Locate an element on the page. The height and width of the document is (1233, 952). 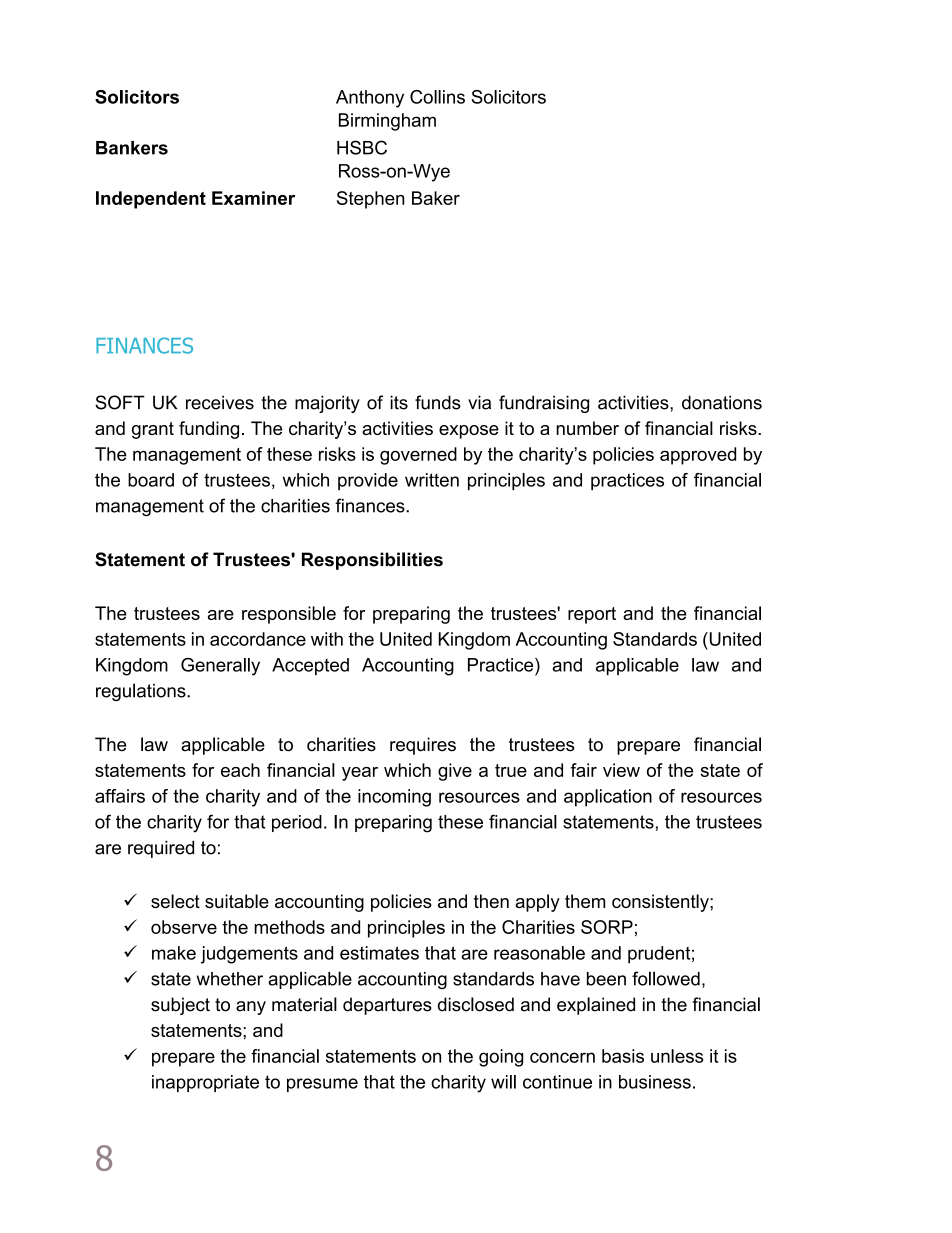
report is located at coordinates (592, 615).
